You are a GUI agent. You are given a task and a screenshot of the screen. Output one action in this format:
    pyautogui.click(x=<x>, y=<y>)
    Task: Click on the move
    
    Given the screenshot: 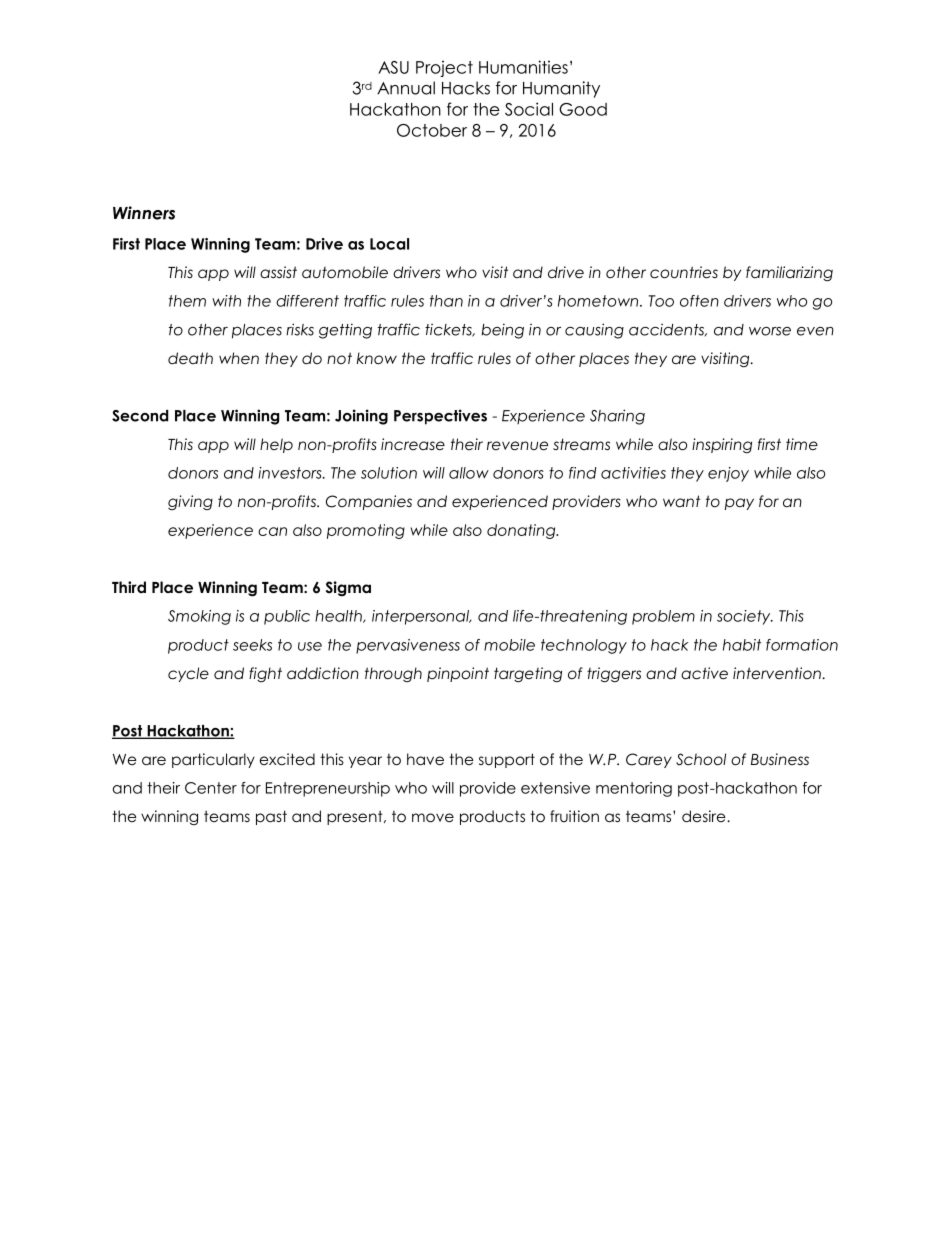 What is the action you would take?
    pyautogui.click(x=433, y=818)
